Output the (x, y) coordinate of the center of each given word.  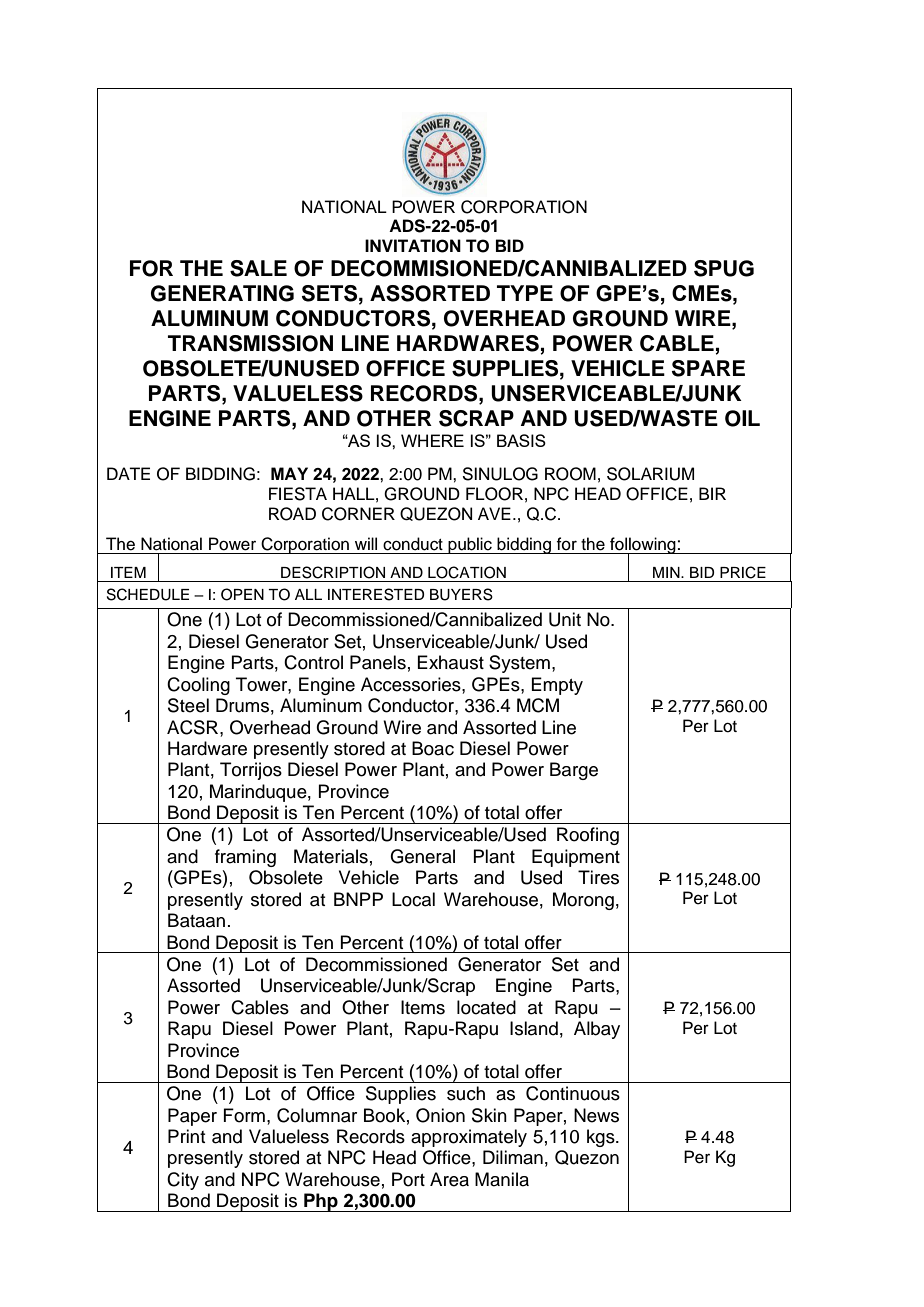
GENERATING (222, 293)
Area (449, 1179)
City (183, 1181)
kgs (602, 1138)
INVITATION (413, 246)
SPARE (708, 368)
